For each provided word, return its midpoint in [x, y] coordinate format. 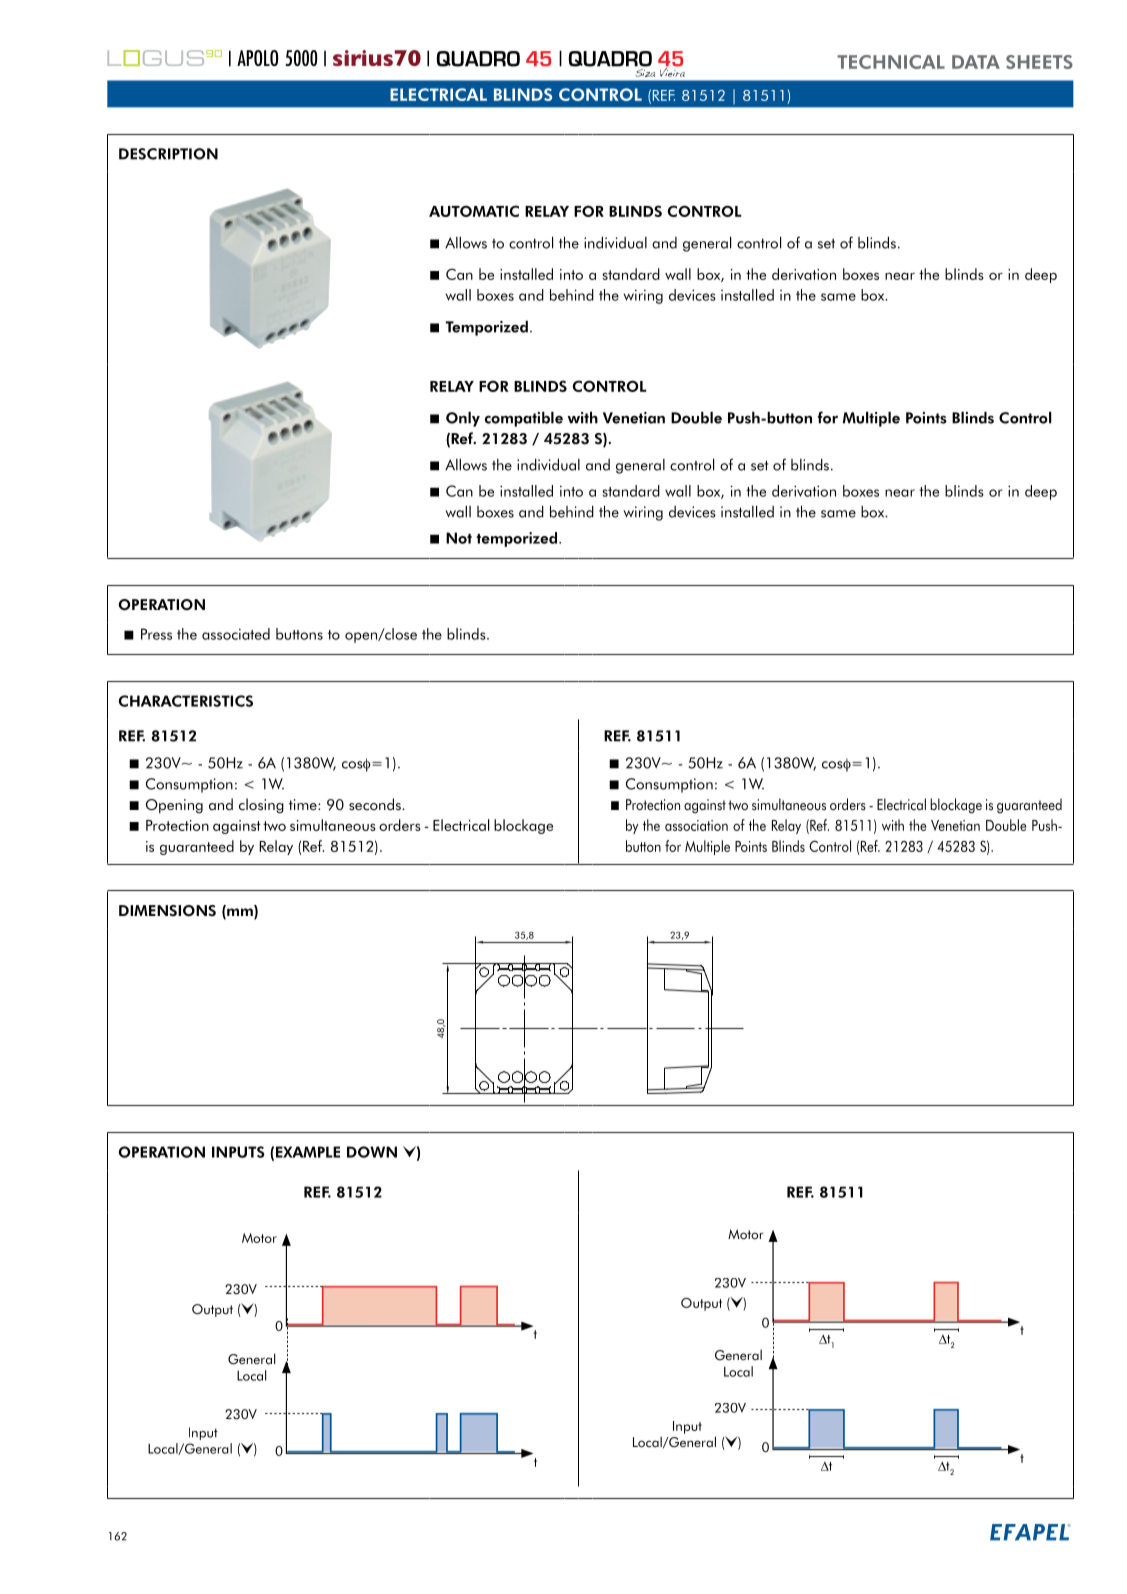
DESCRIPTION [168, 154]
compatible [524, 419]
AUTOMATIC [474, 211]
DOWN [372, 1152]
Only [463, 419]
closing [261, 806]
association [696, 825]
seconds [376, 804]
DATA [976, 62]
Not [459, 538]
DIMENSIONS [167, 911]
